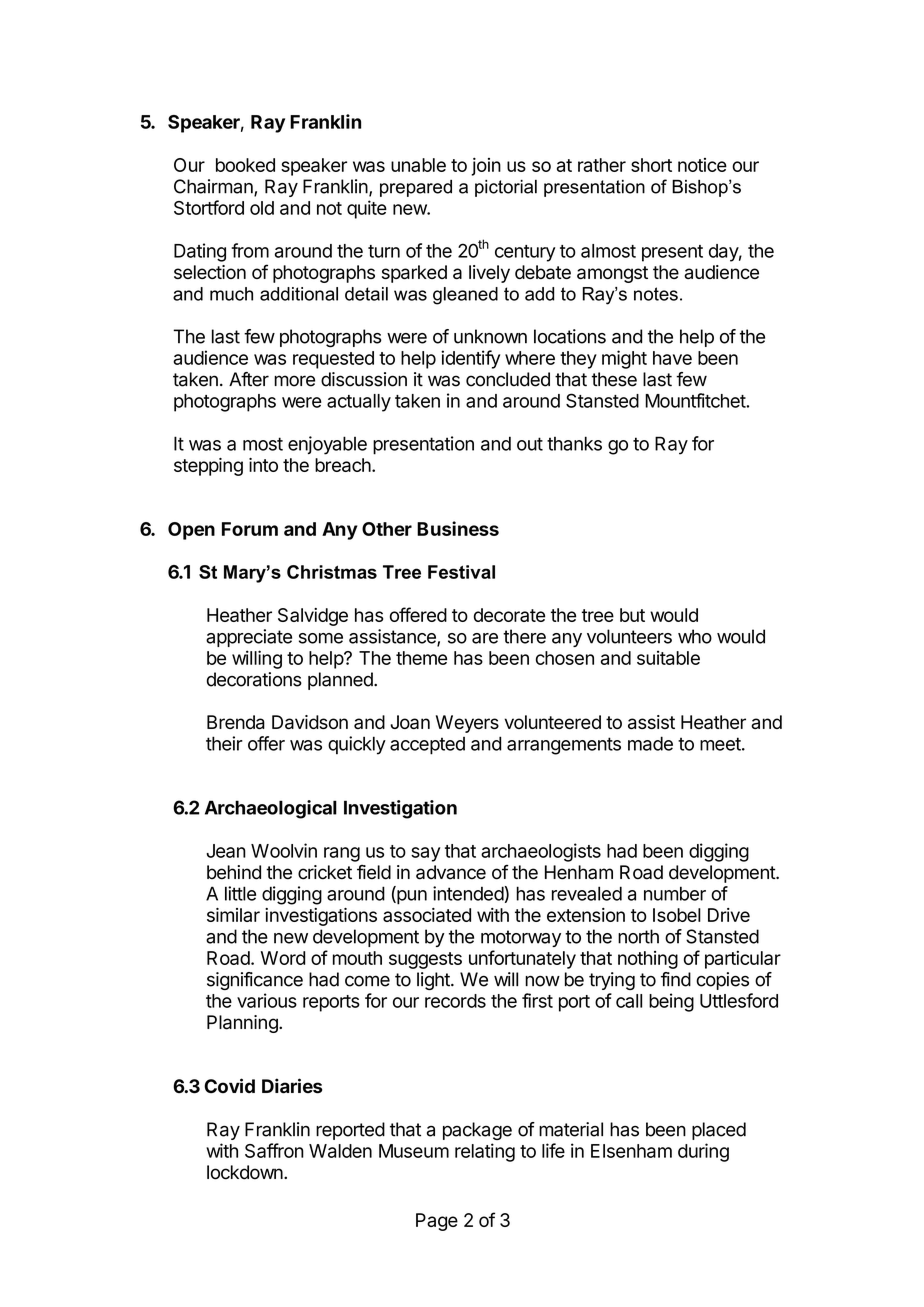 The height and width of the screenshot is (1307, 924). What do you see at coordinates (250, 529) in the screenshot?
I see `Forum` at bounding box center [250, 529].
